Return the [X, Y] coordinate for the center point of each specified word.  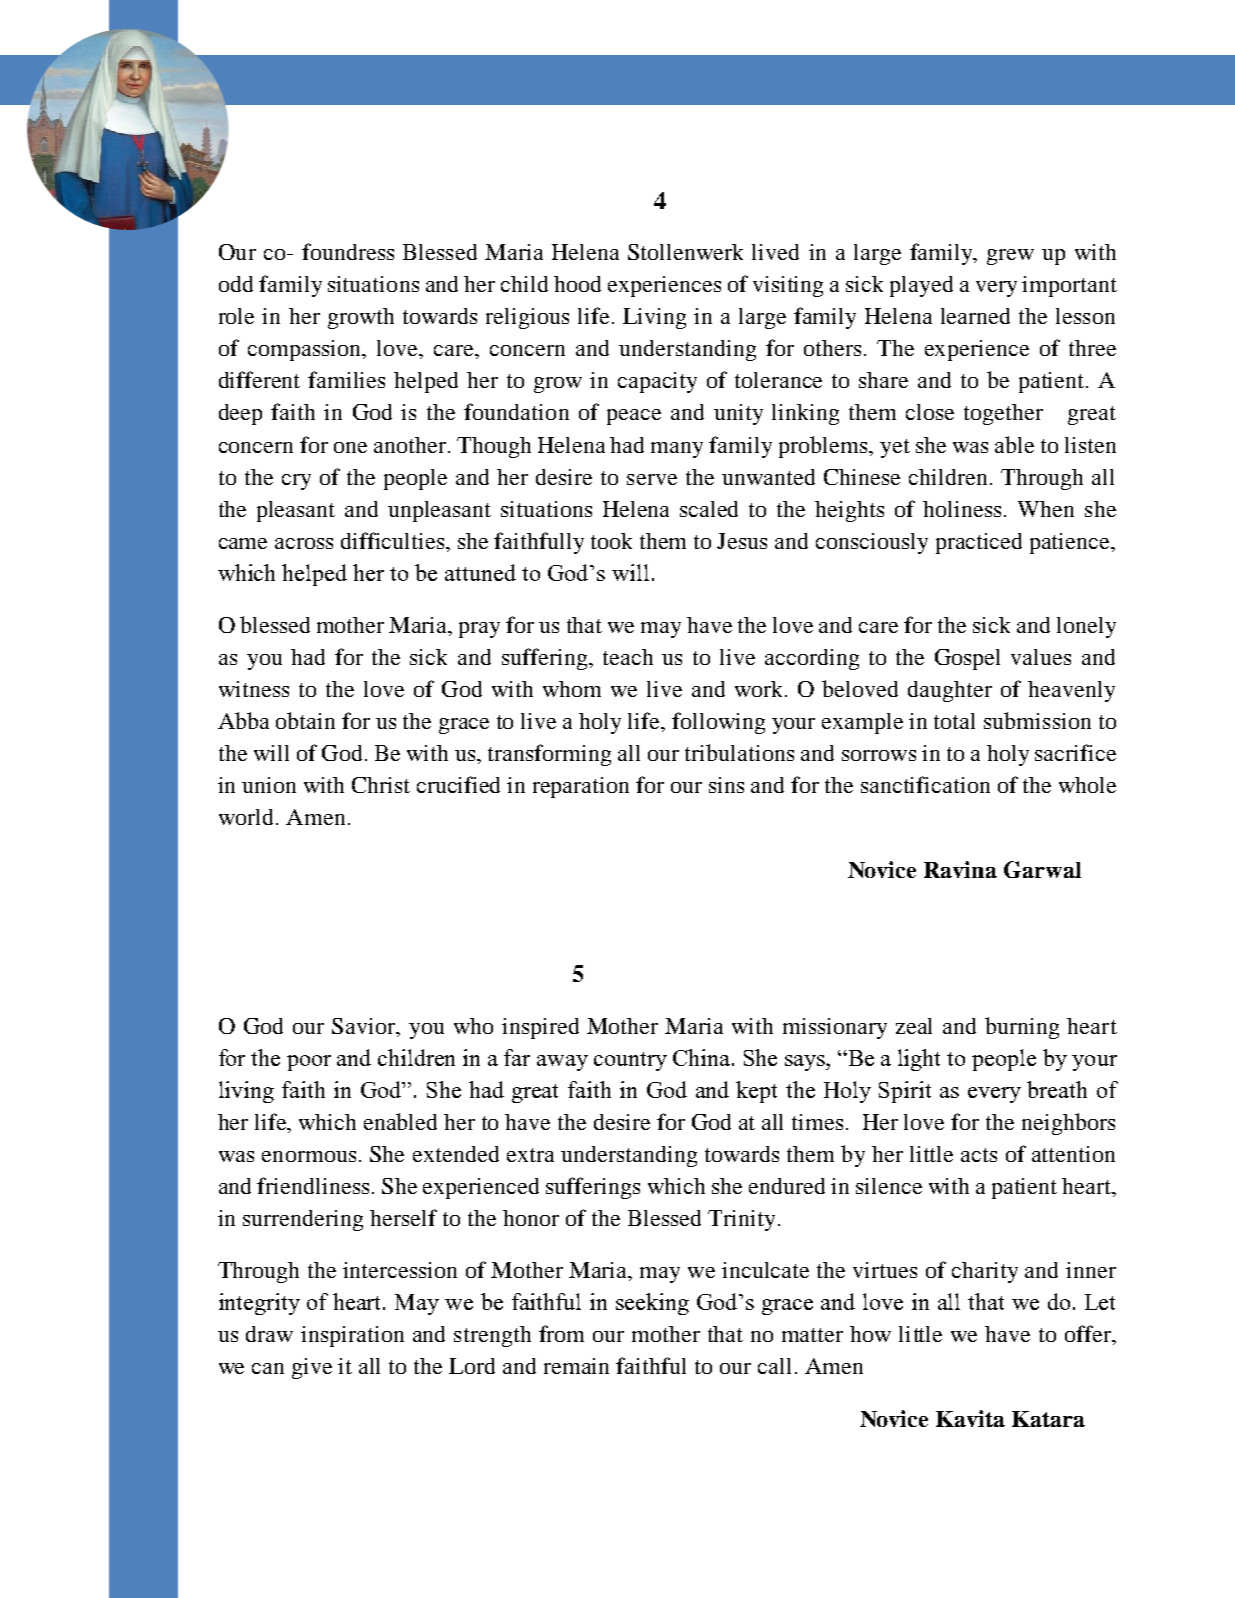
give [312, 1368]
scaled [709, 509]
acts [979, 1155]
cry [296, 482]
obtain [305, 720]
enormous [309, 1156]
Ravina [960, 869]
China [703, 1057]
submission [1037, 720]
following [718, 723]
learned [975, 316]
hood [577, 284]
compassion [306, 350]
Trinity [743, 1220]
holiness [962, 509]
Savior [365, 1027]
